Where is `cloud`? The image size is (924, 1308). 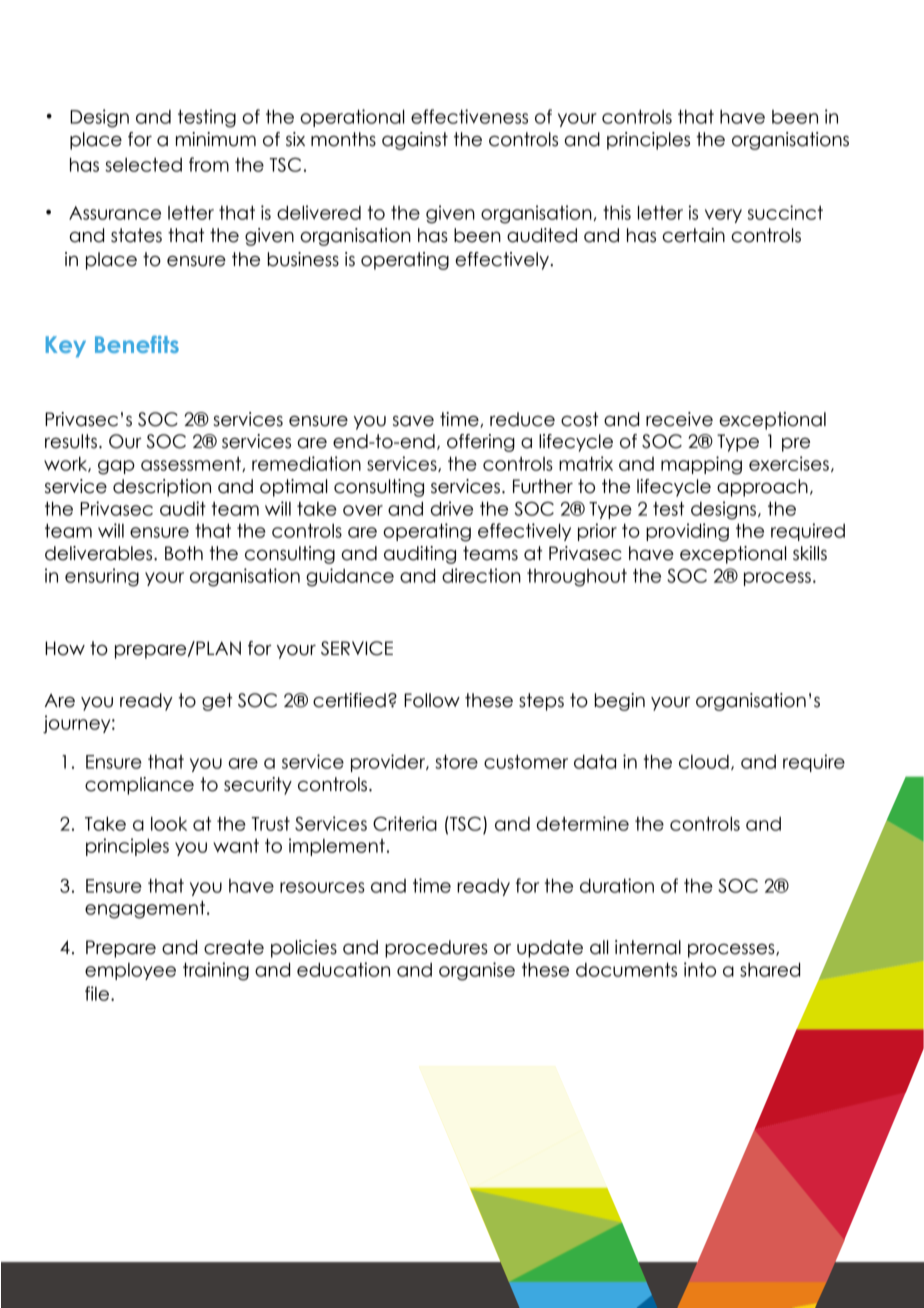
cloud is located at coordinates (704, 762).
